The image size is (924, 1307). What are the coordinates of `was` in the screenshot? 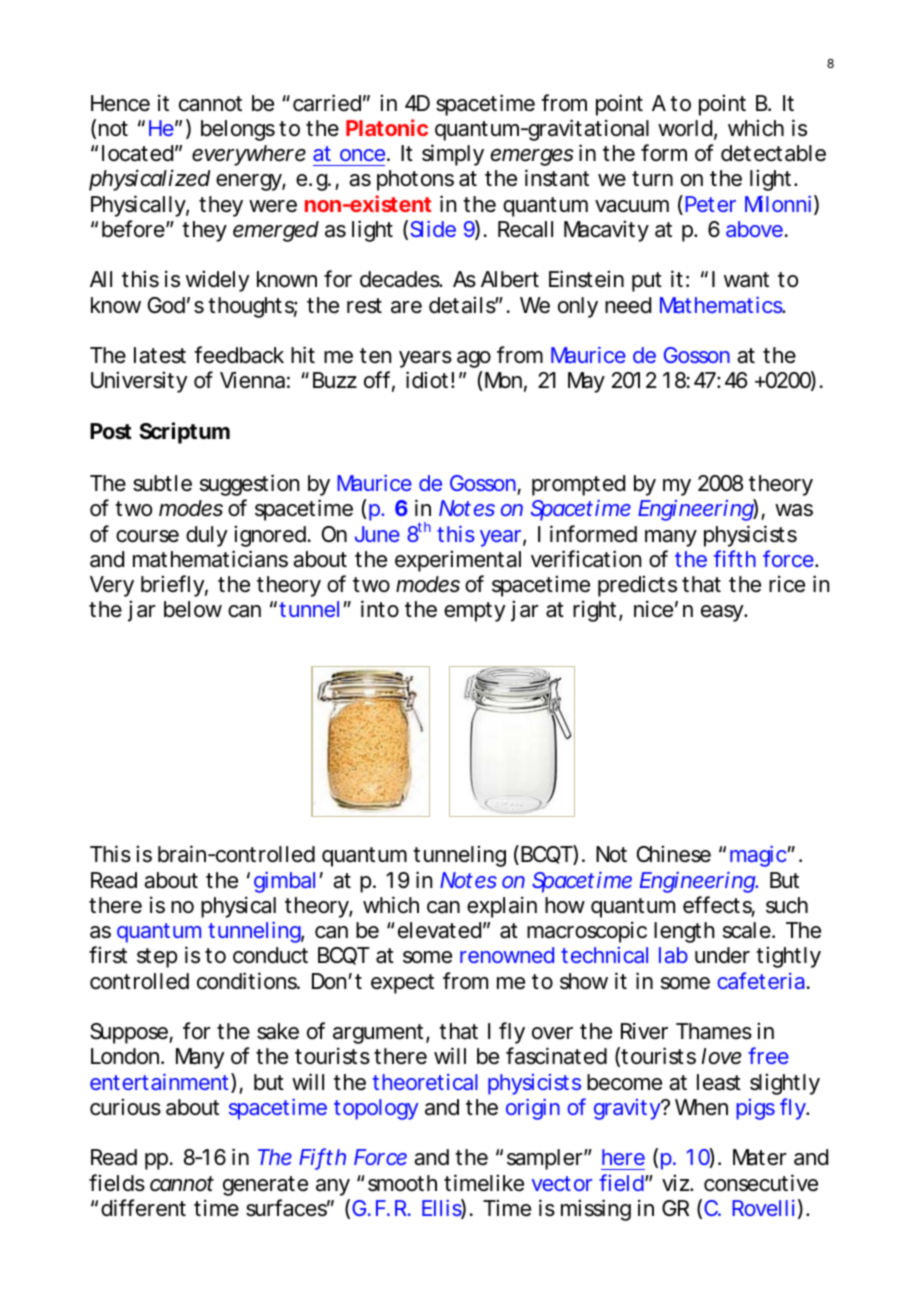 It's located at (794, 510).
